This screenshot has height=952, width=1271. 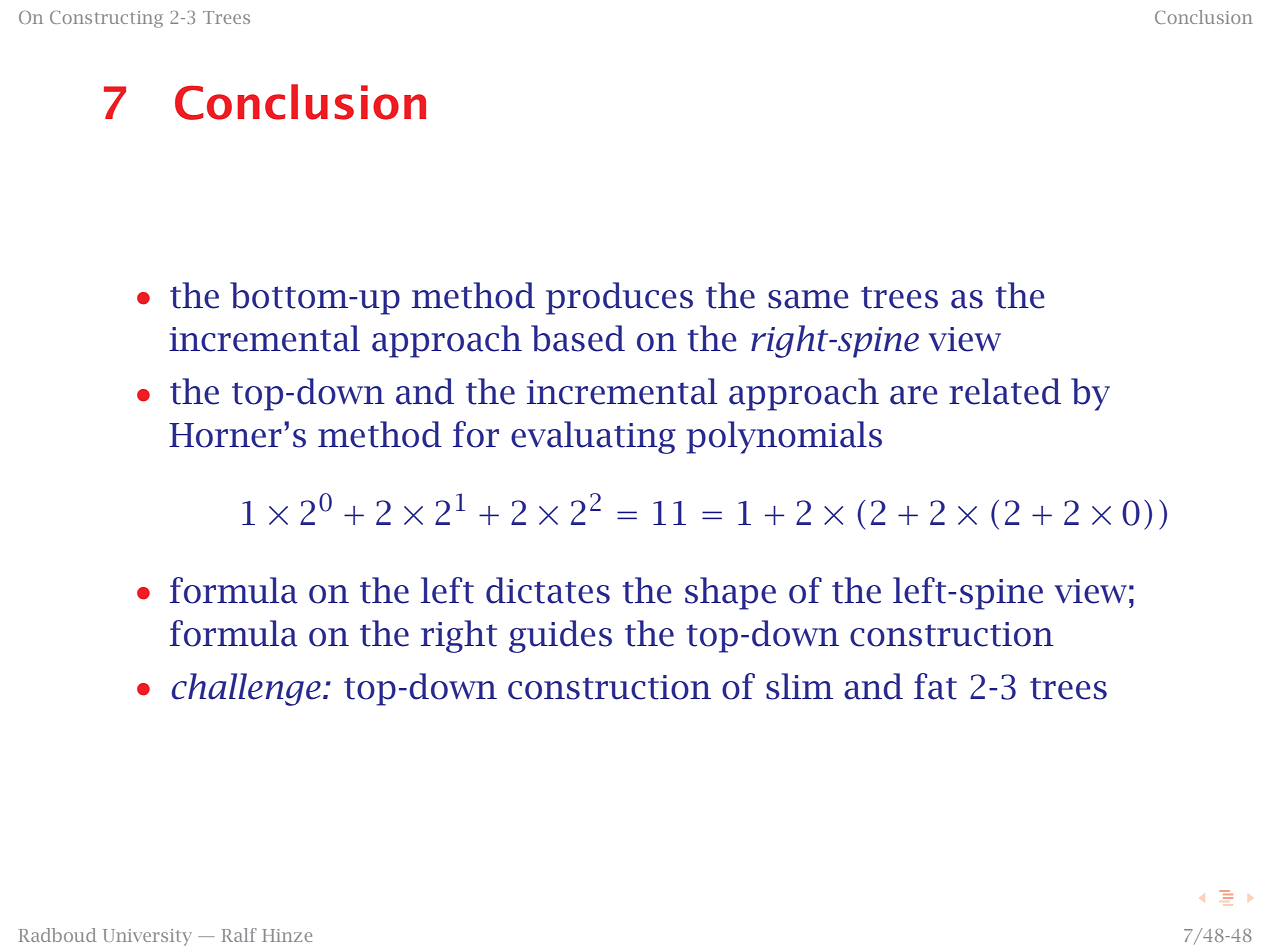 What do you see at coordinates (935, 686) in the screenshot?
I see `fat` at bounding box center [935, 686].
